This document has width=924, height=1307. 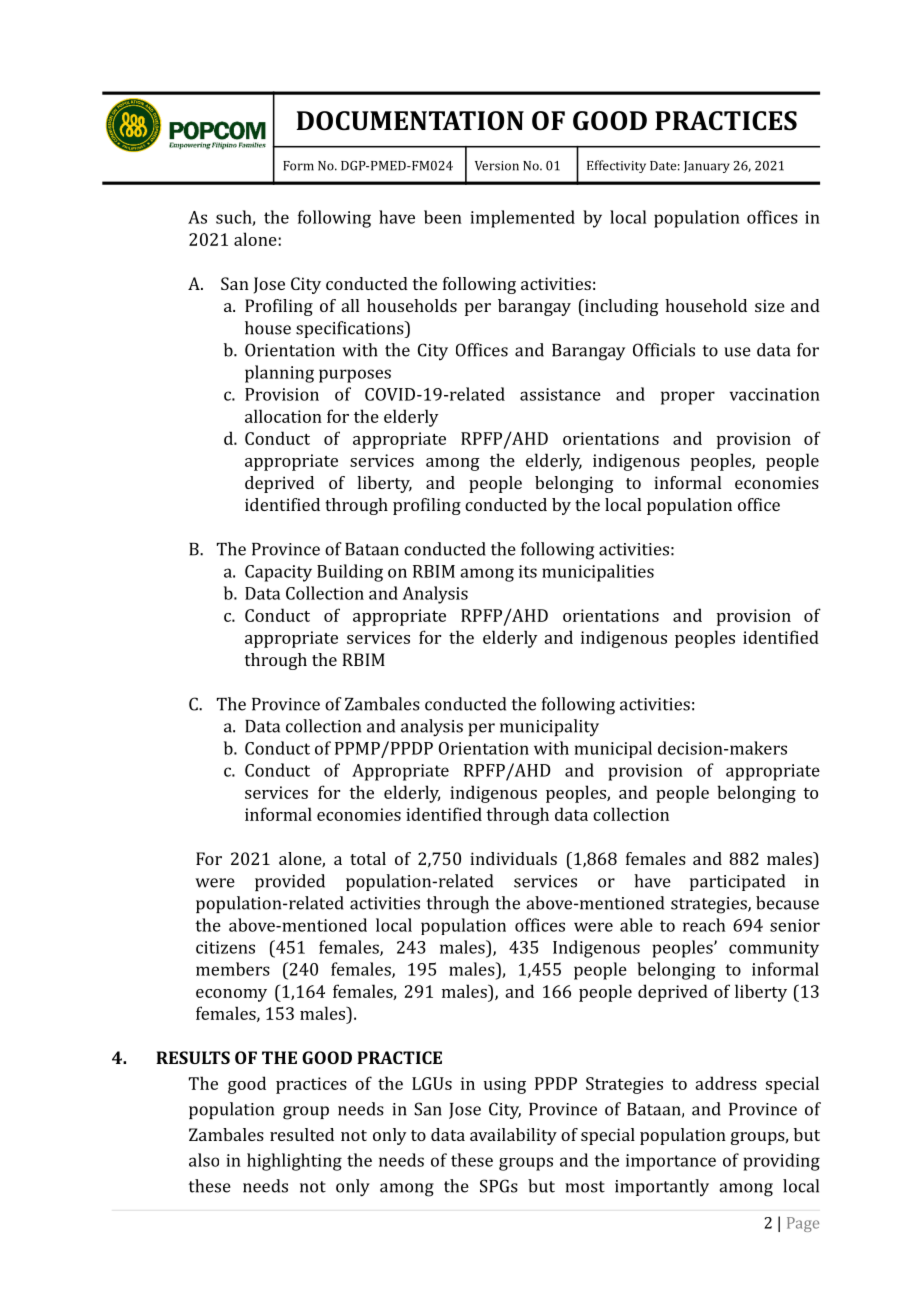 What do you see at coordinates (294, 1162) in the document?
I see `highlighting` at bounding box center [294, 1162].
